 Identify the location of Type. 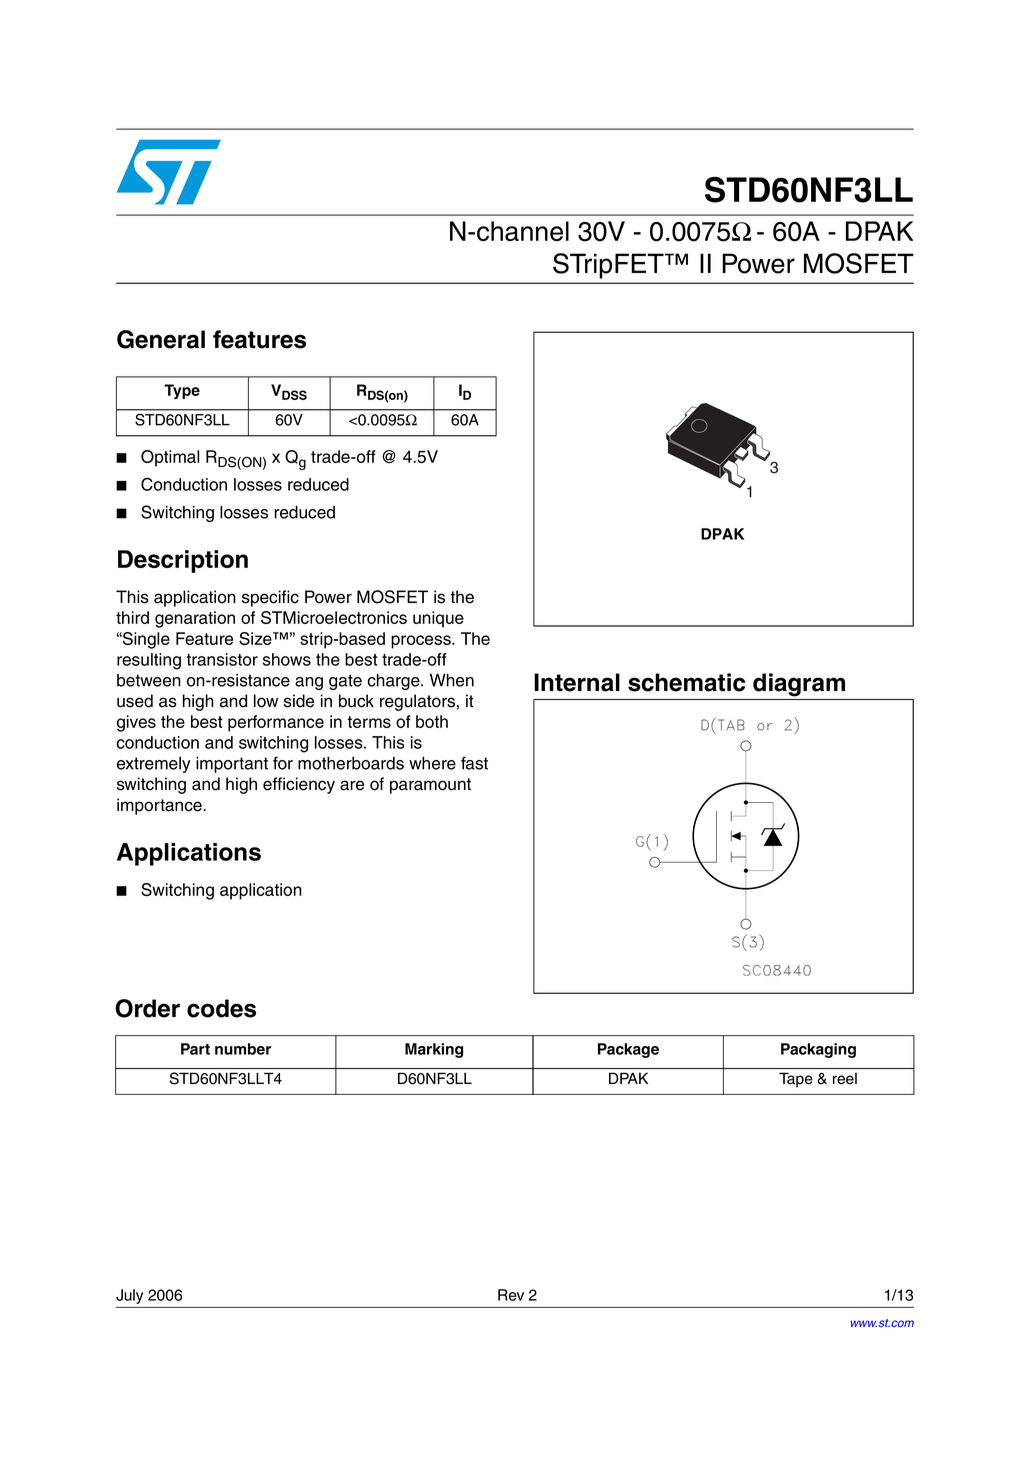
(182, 391).
